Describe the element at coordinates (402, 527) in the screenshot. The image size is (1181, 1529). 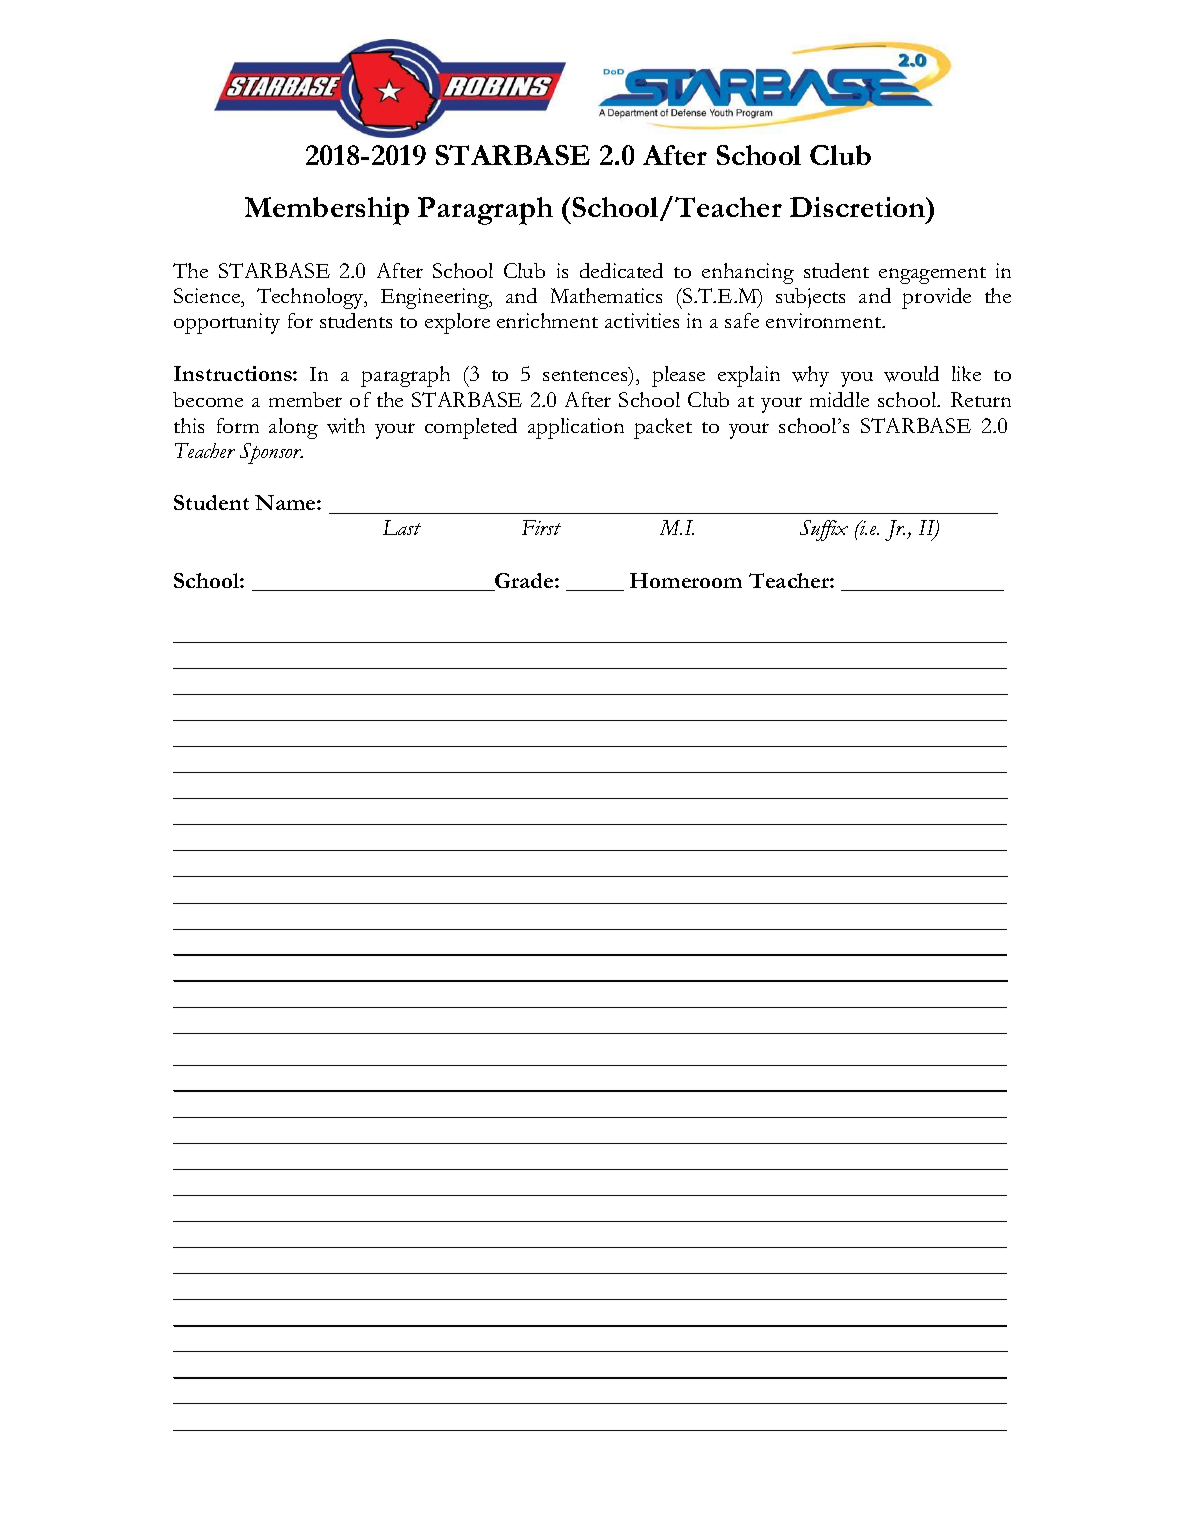
I see `Last` at that location.
